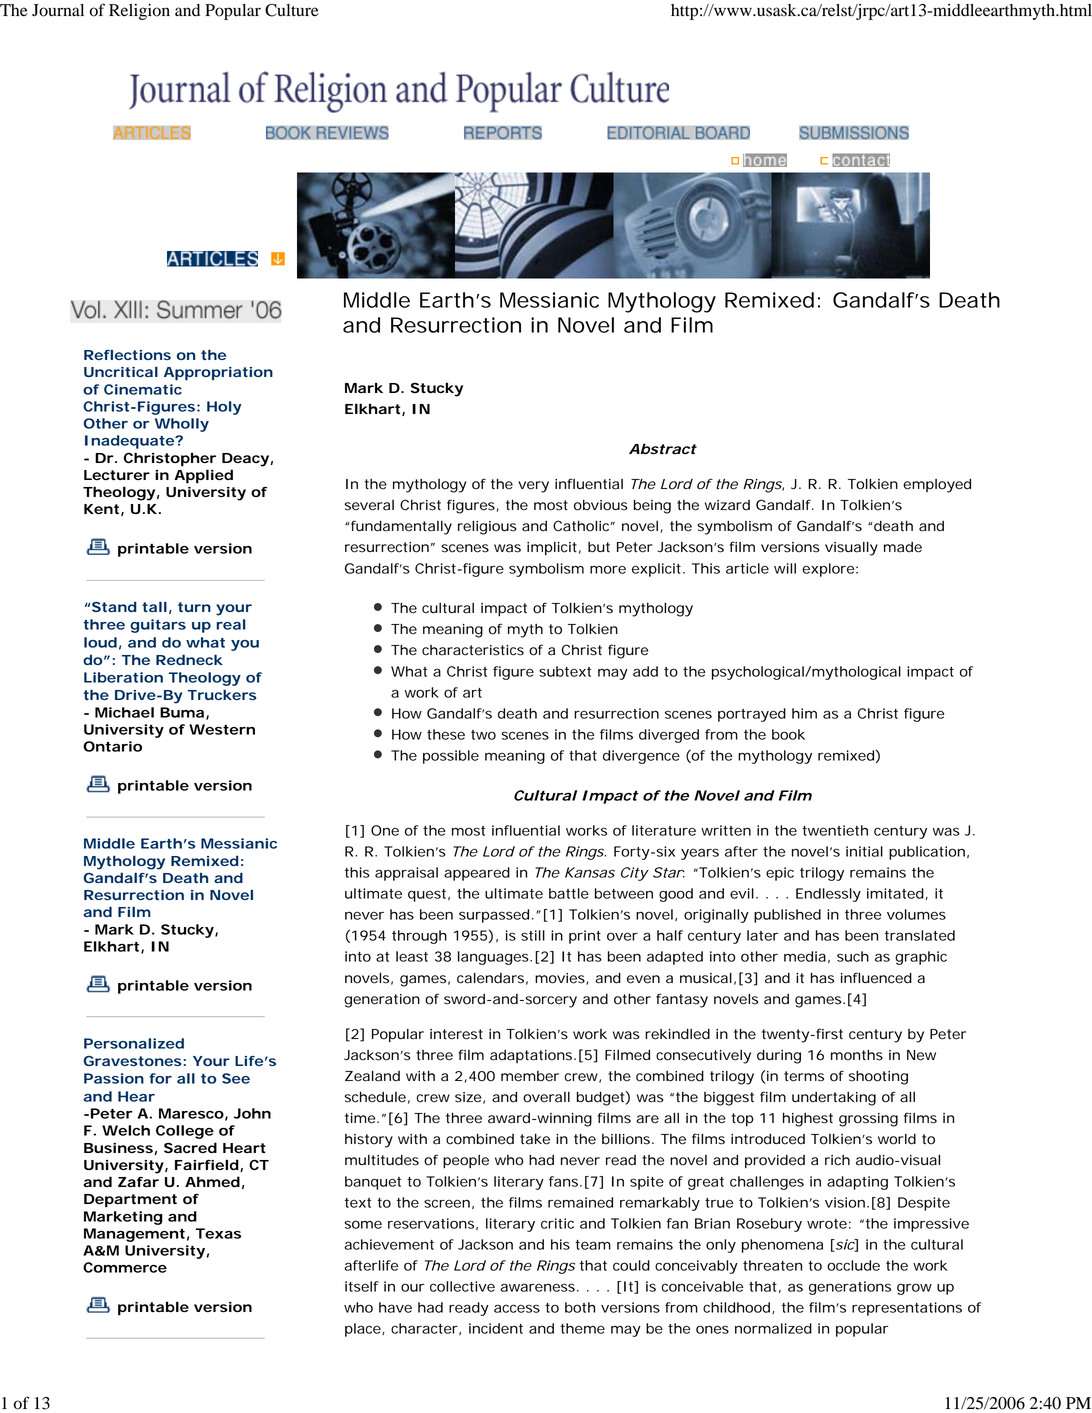 The image size is (1092, 1413). What do you see at coordinates (194, 607) in the image?
I see `turn` at bounding box center [194, 607].
